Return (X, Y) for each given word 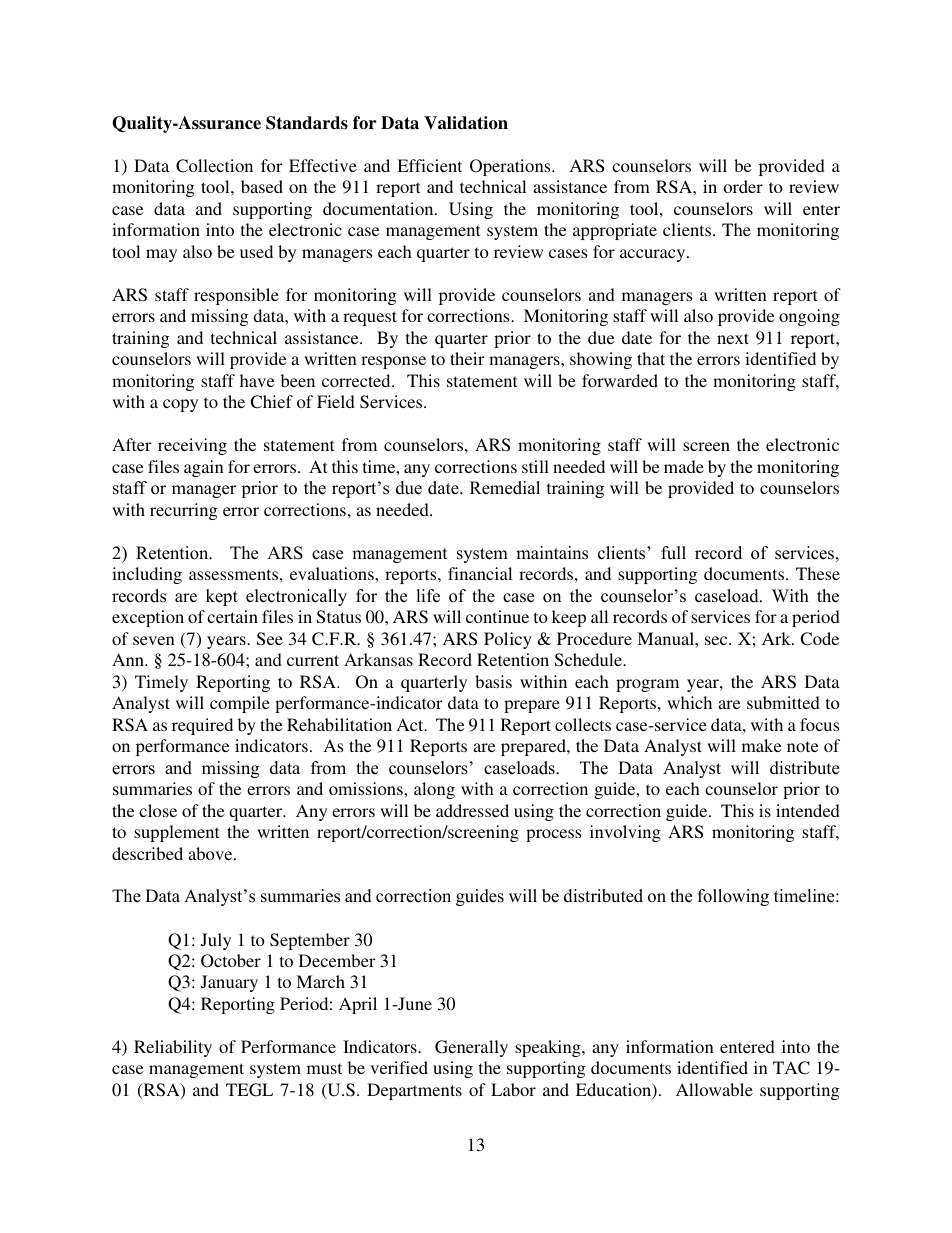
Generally (471, 1048)
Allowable (714, 1089)
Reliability (173, 1048)
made (684, 466)
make (761, 745)
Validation (466, 123)
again (204, 468)
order (743, 186)
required (202, 726)
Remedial (505, 488)
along (434, 790)
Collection (214, 166)
